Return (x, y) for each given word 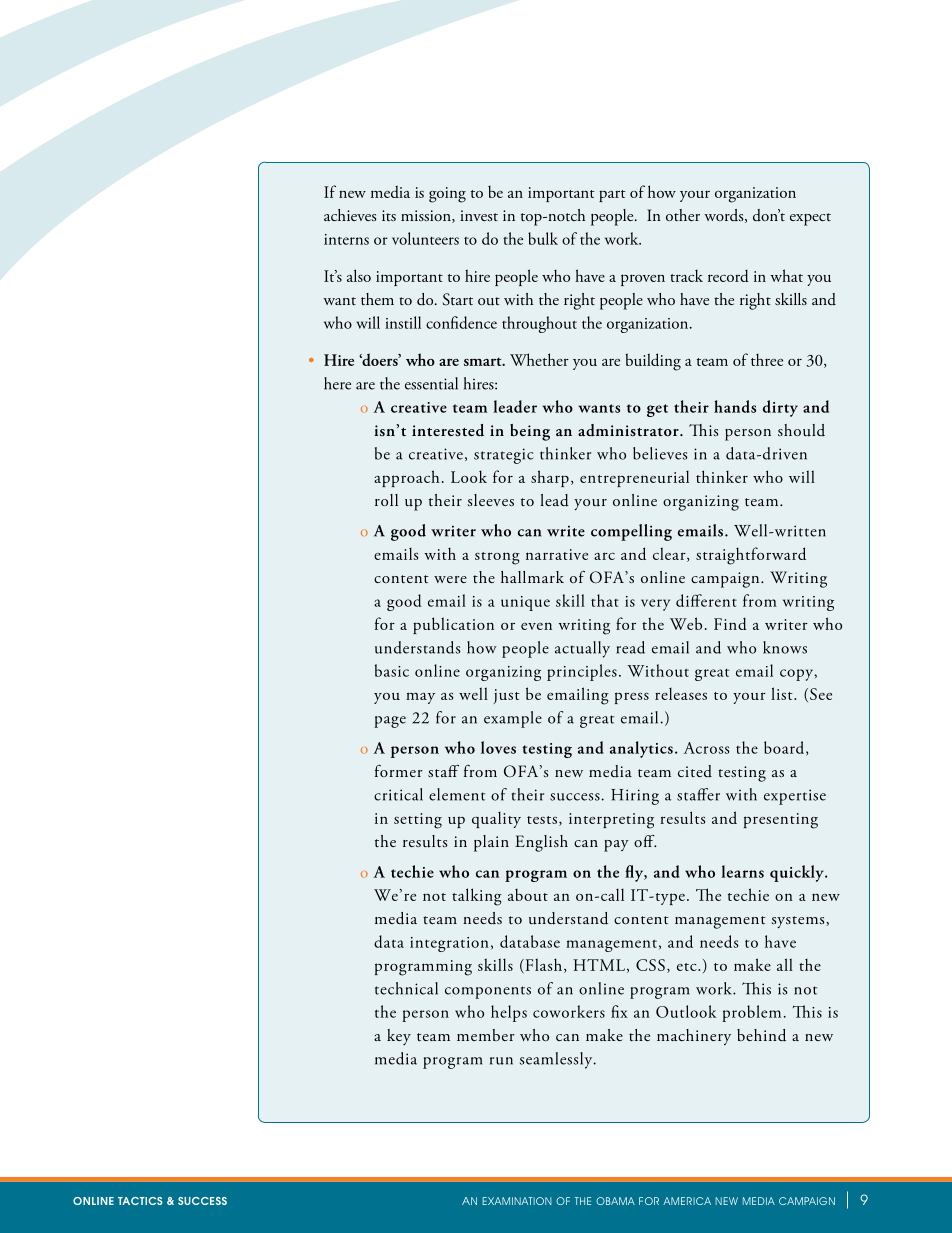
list (783, 693)
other (683, 215)
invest (479, 215)
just (506, 696)
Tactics (140, 1201)
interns (346, 239)
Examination (517, 1201)
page (390, 722)
